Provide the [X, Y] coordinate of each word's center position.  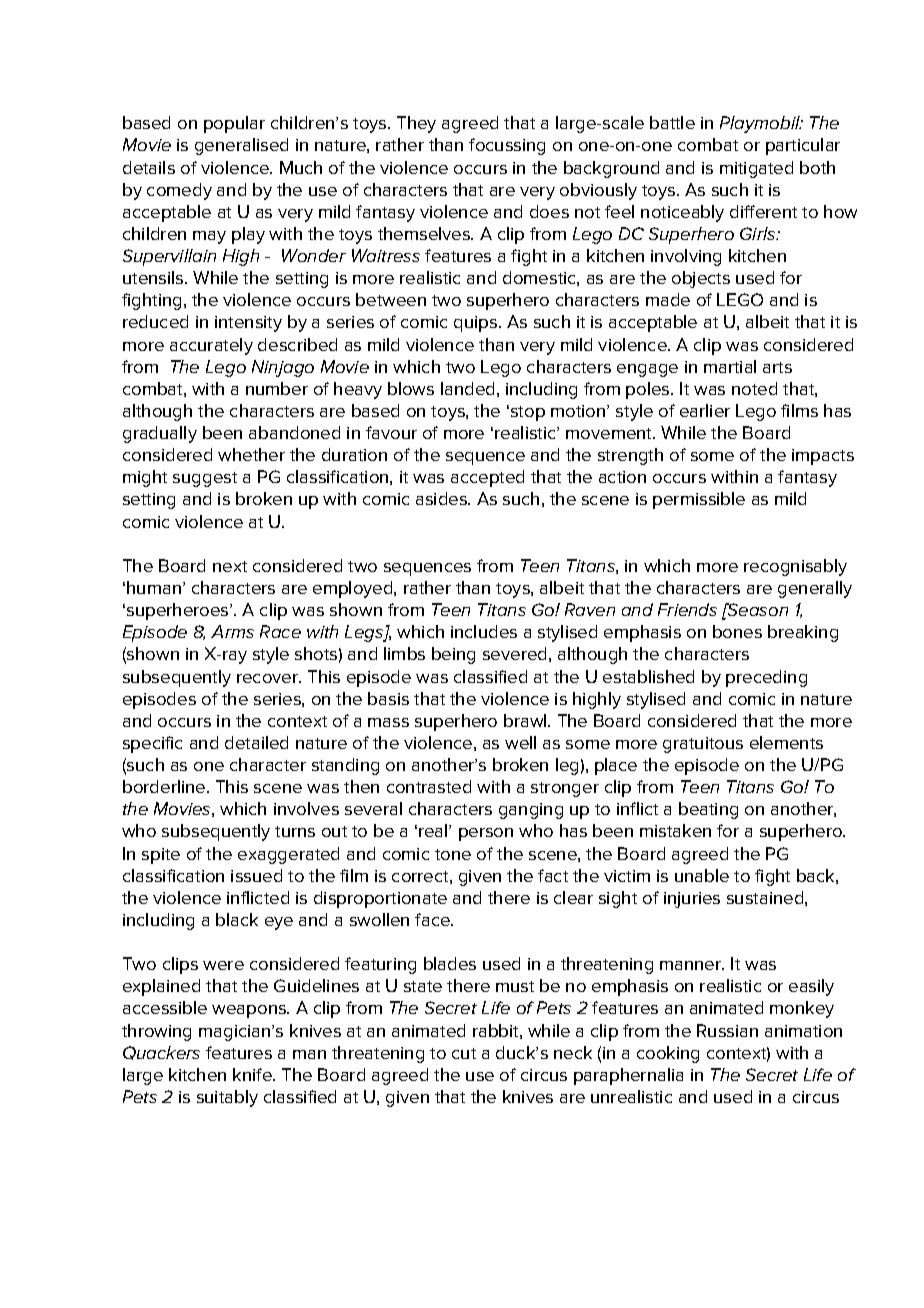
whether [251, 454]
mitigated [756, 169]
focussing [507, 146]
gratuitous [703, 745]
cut [464, 1053]
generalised [241, 146]
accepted [487, 478]
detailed [256, 742]
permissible [699, 500]
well [520, 742]
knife [253, 1074]
